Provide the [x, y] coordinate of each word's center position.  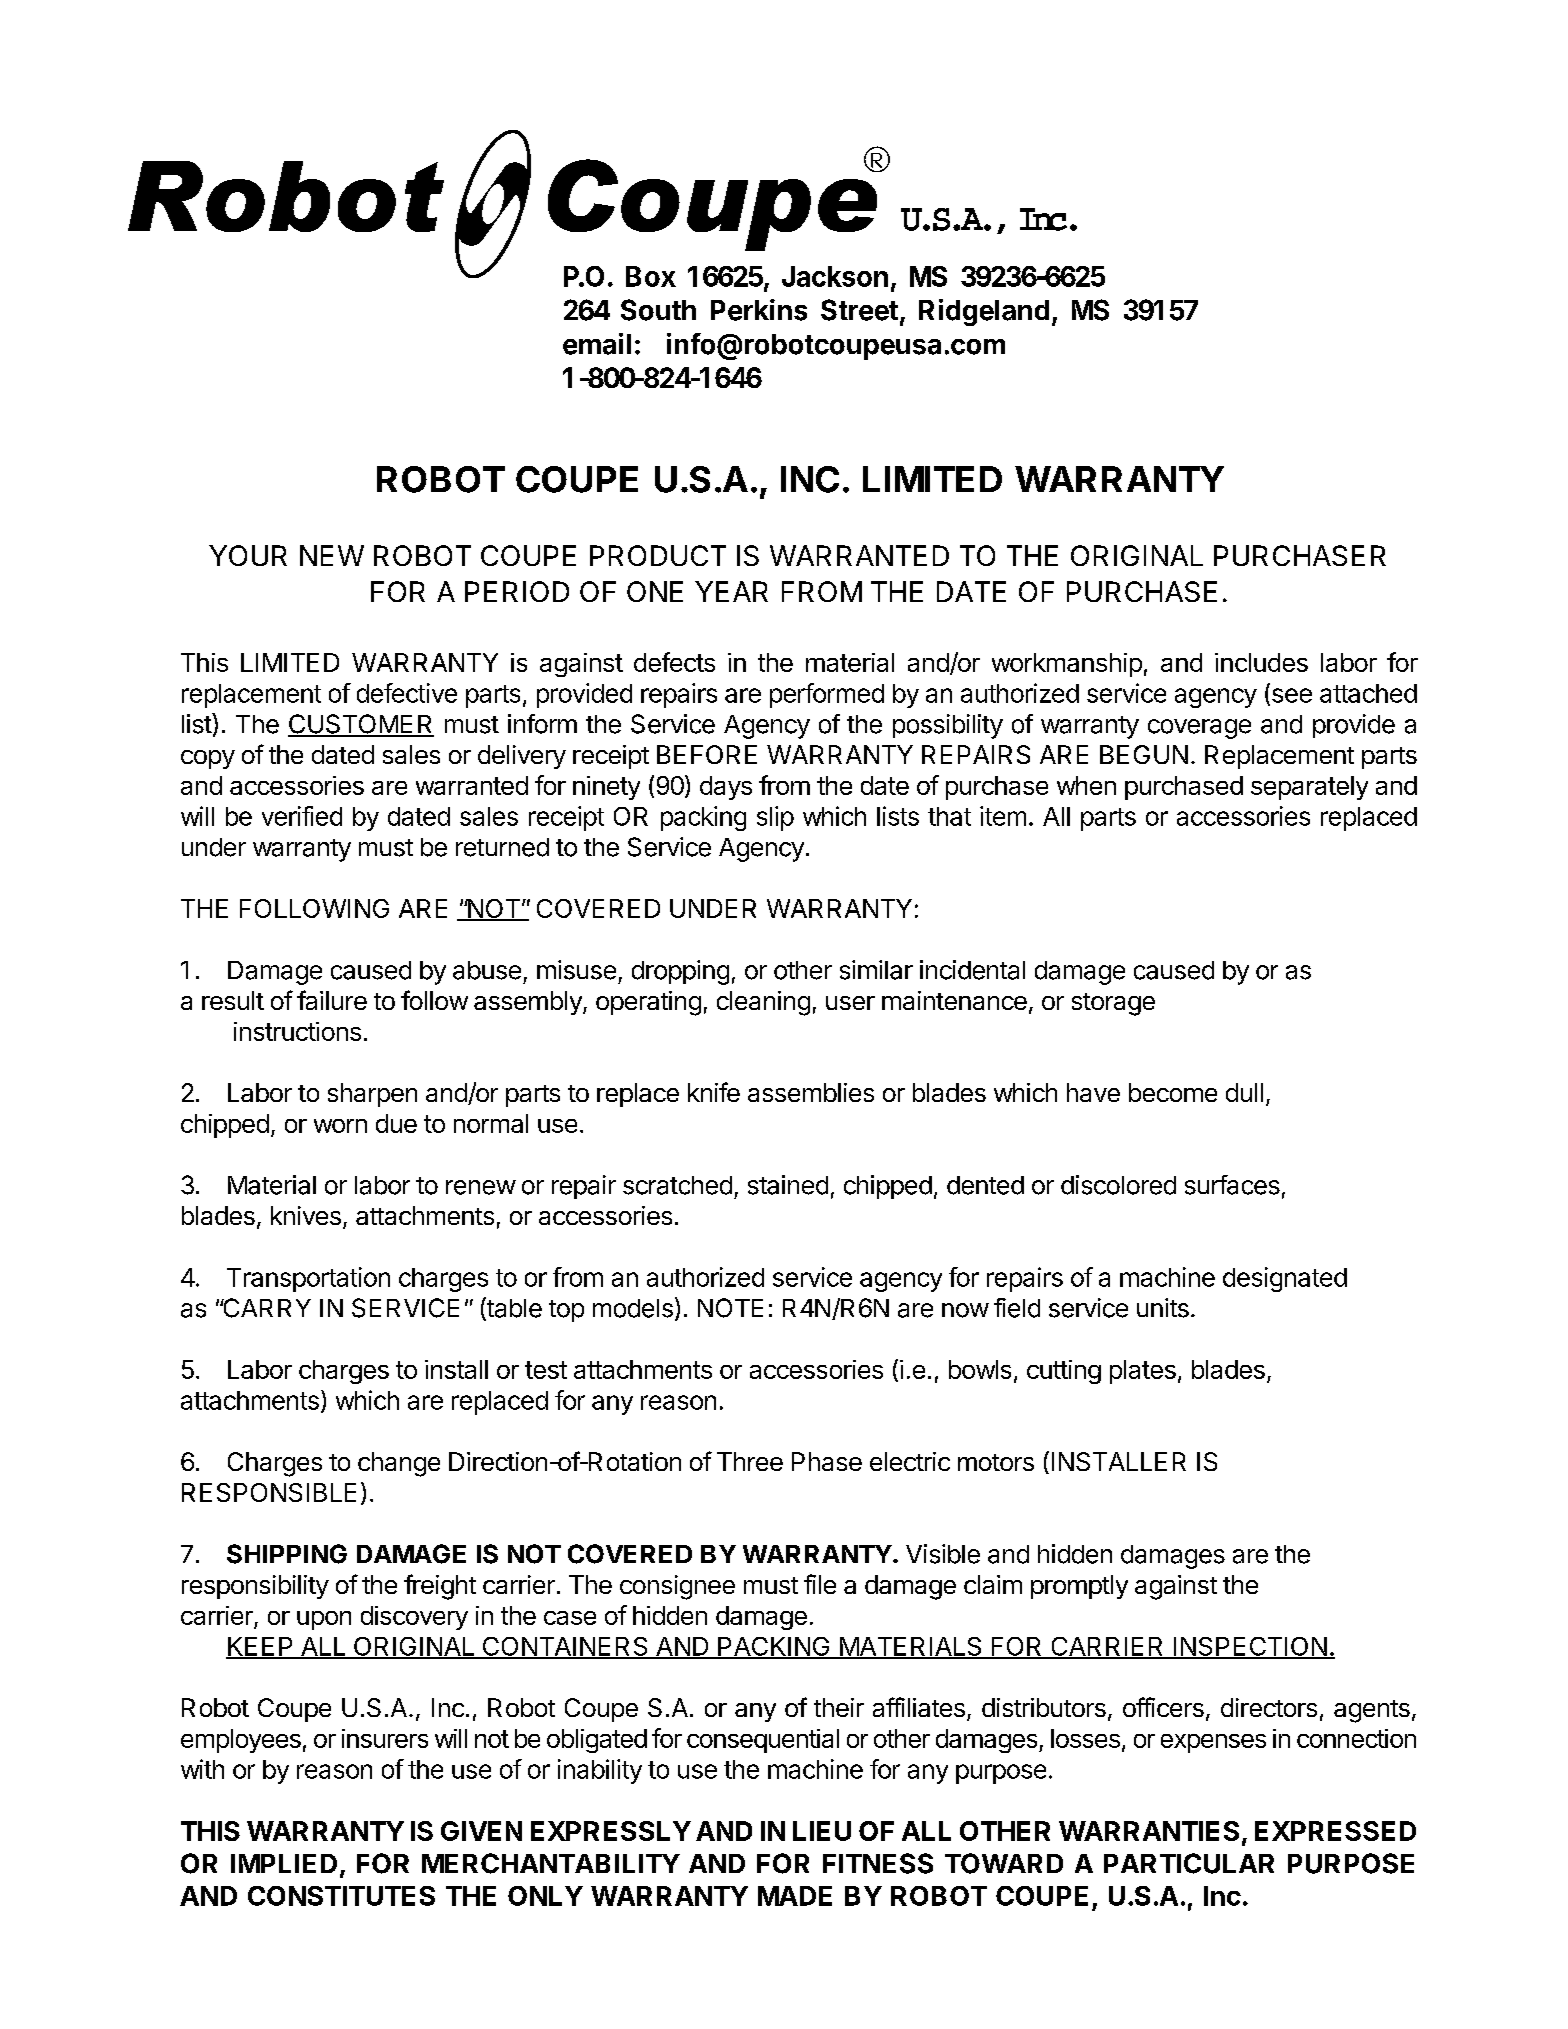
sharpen [372, 1095]
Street [859, 310]
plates [1143, 1372]
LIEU [822, 1831]
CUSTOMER [361, 725]
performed [827, 695]
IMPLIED [284, 1863]
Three [750, 1461]
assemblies [811, 1092]
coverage [1199, 729]
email [597, 344]
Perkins [759, 310]
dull [1244, 1092]
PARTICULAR [1189, 1863]
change [399, 1464]
